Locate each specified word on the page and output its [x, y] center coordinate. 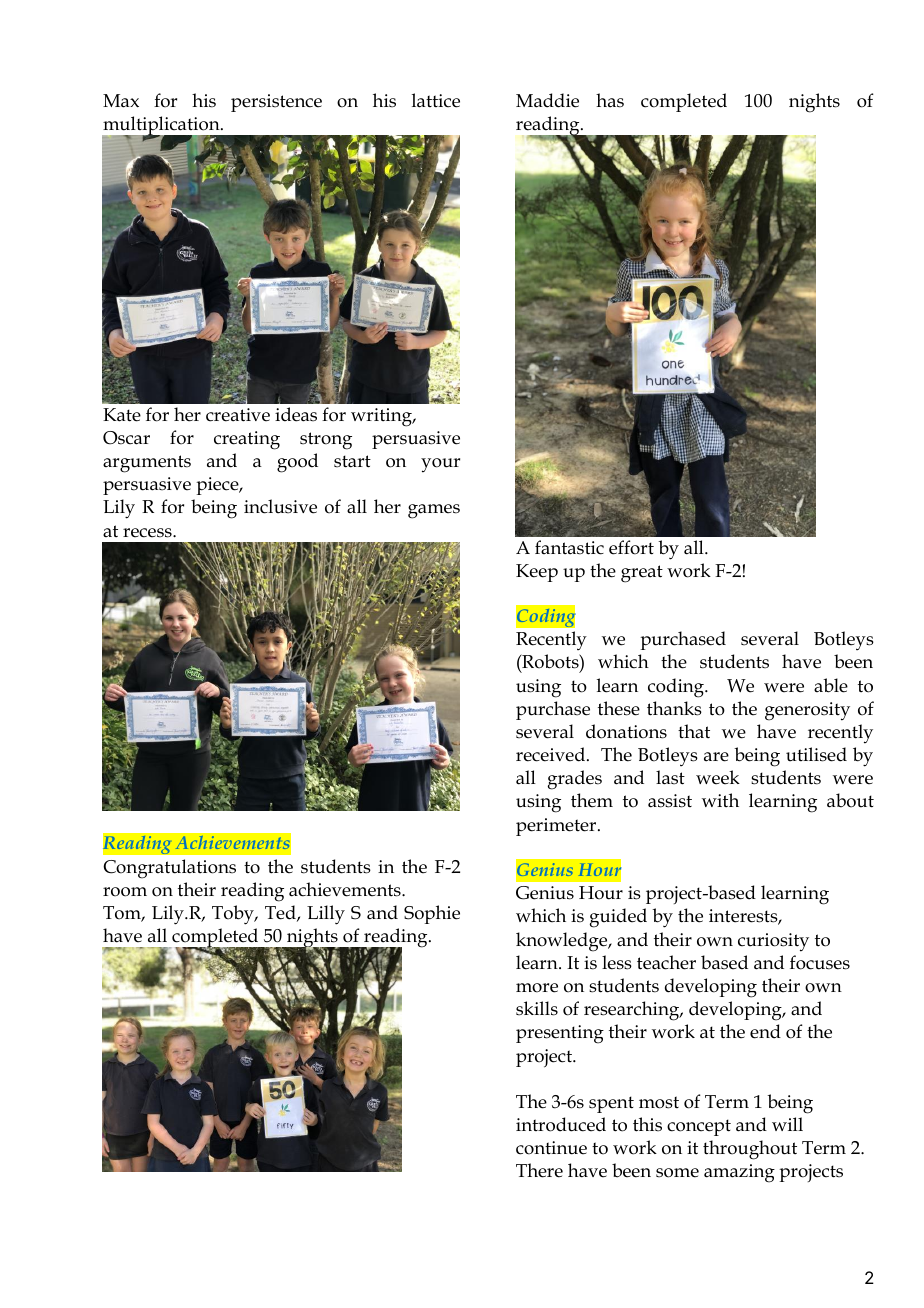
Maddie [547, 100]
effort [631, 547]
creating [247, 440]
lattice [436, 100]
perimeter [557, 827]
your [440, 465]
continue [551, 1148]
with [720, 800]
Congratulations [169, 869]
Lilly [326, 915]
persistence [276, 103]
